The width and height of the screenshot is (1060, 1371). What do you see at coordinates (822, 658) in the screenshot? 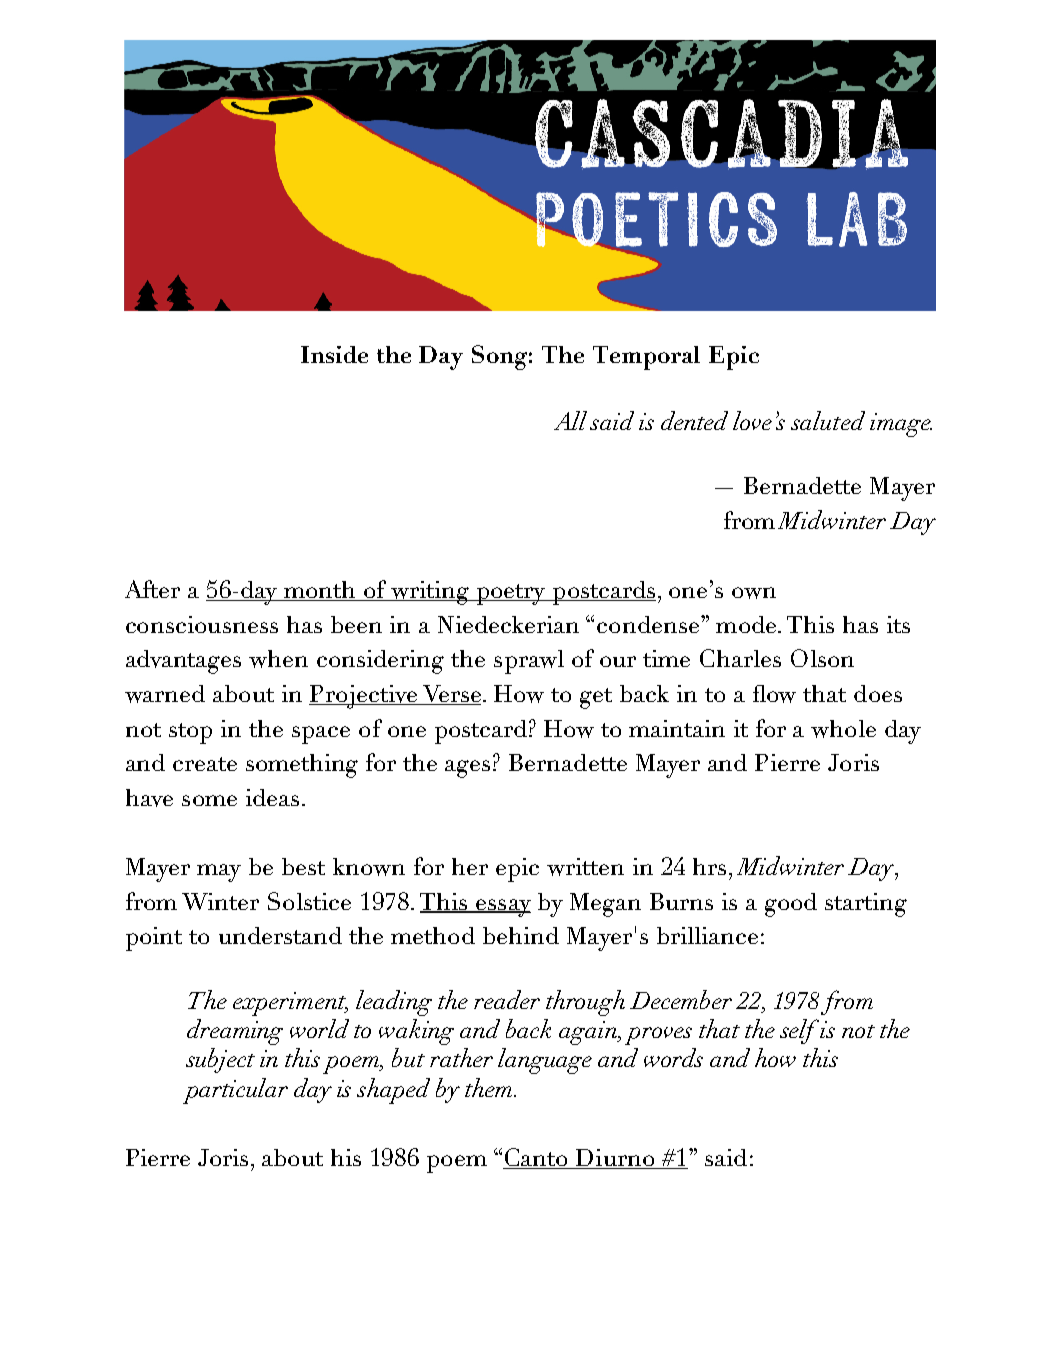
I see `Olson` at bounding box center [822, 658].
